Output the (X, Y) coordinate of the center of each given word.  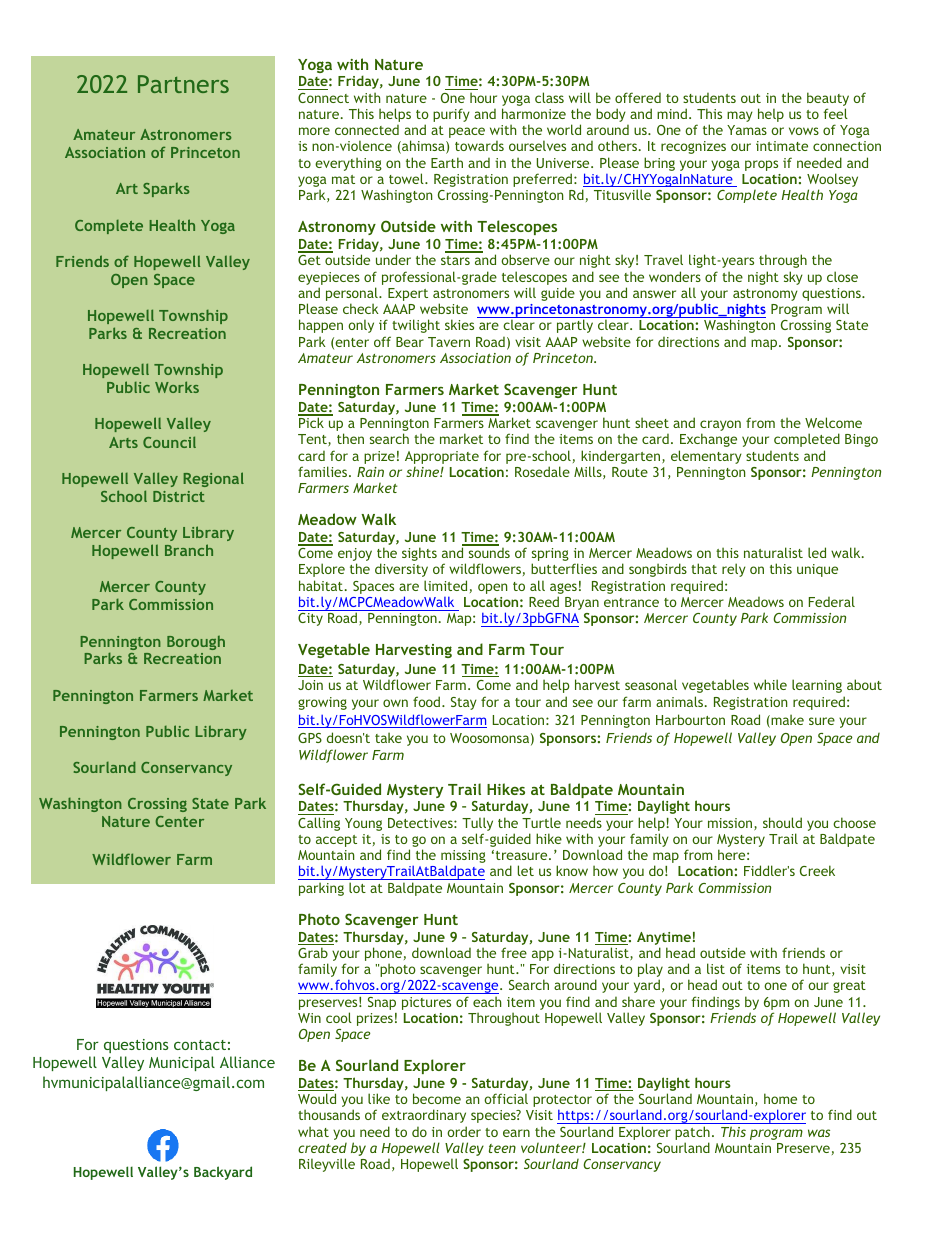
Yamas (747, 130)
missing (463, 858)
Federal (832, 601)
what (313, 1131)
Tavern (449, 342)
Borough (196, 643)
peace (467, 132)
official (506, 1098)
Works (177, 387)
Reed (544, 601)
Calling (319, 824)
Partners (183, 84)
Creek (817, 870)
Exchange (708, 440)
